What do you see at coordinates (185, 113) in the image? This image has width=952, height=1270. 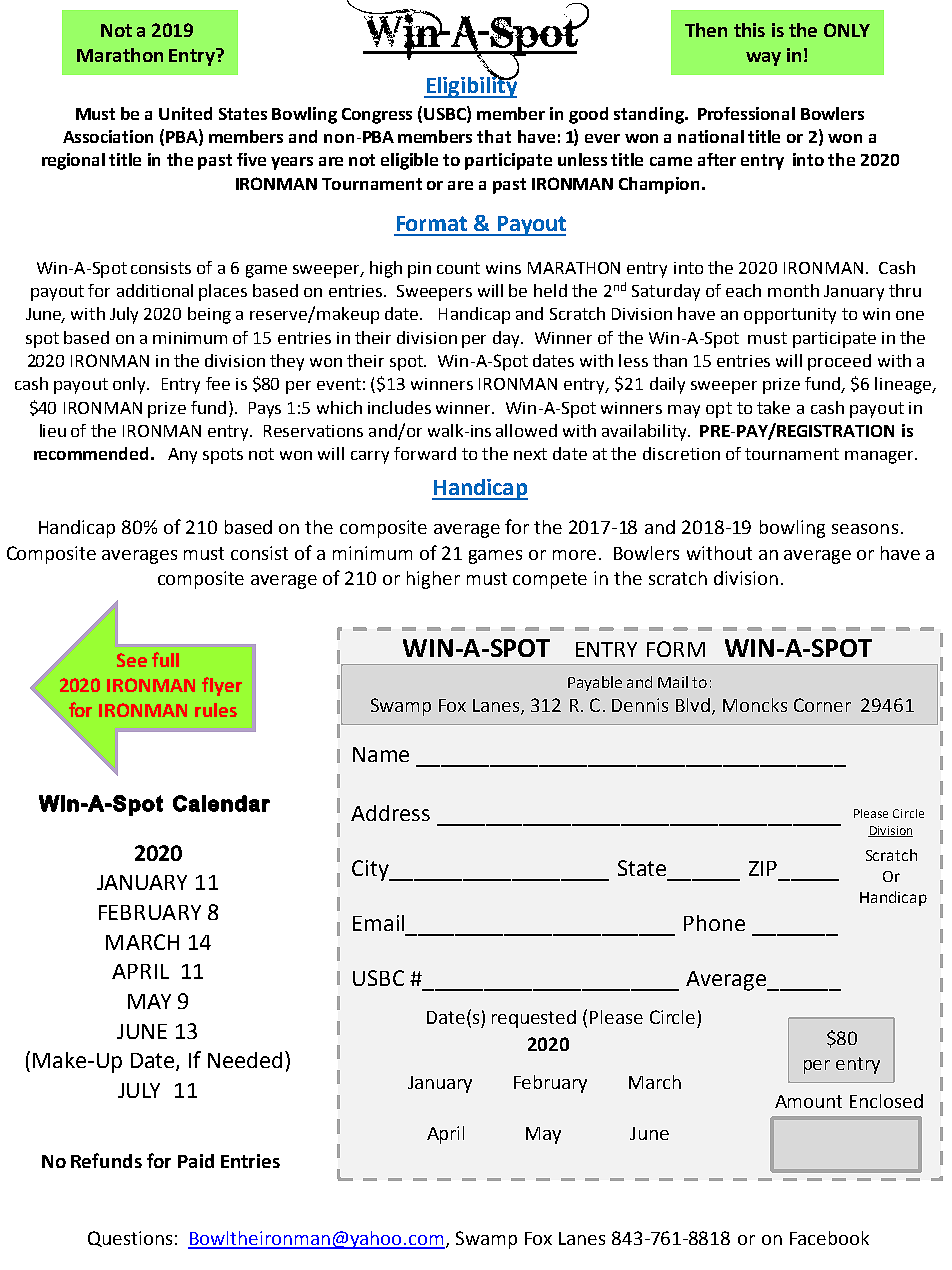 I see `United` at bounding box center [185, 113].
